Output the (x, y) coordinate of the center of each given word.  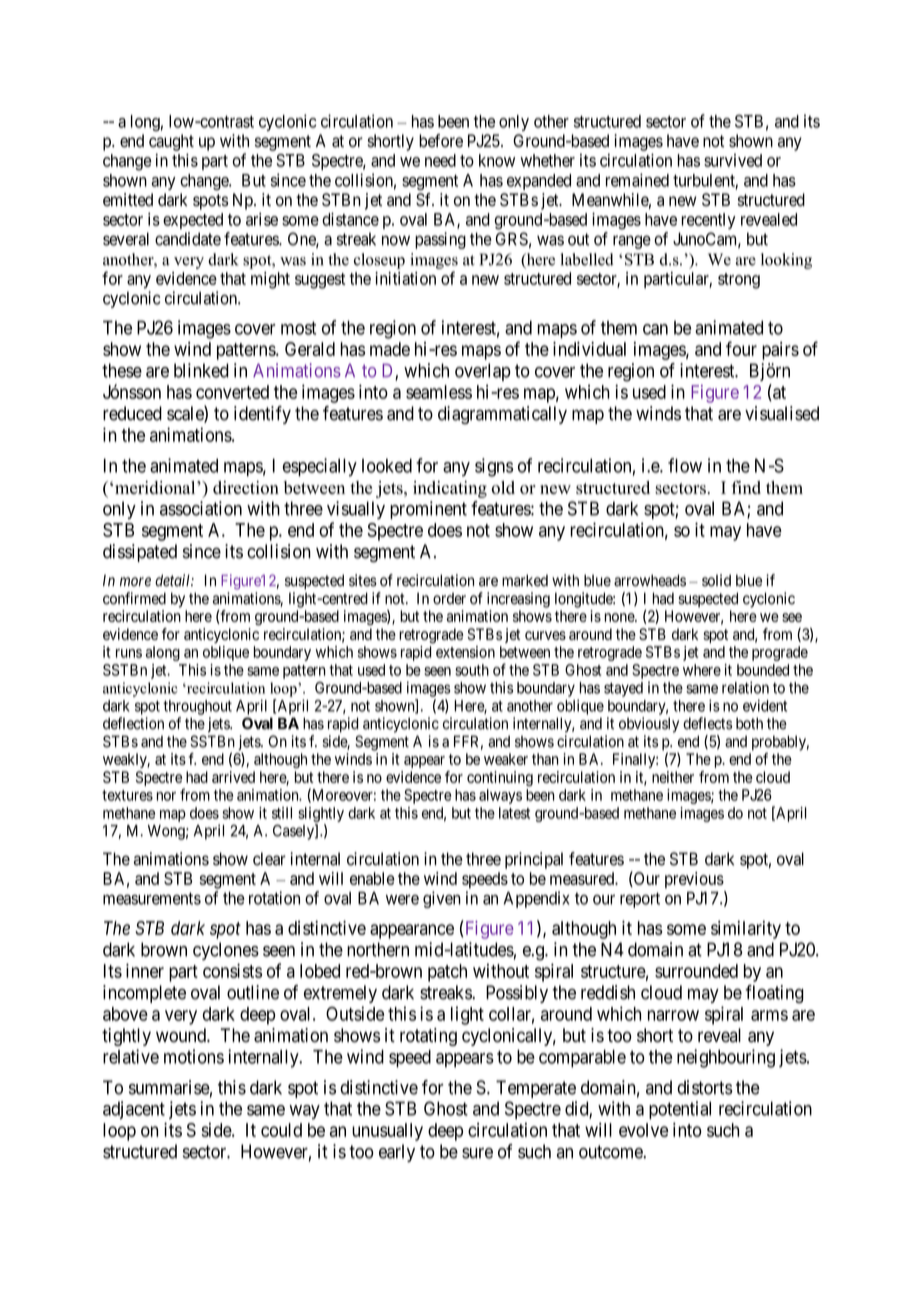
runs (129, 653)
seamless (439, 392)
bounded (763, 670)
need (440, 160)
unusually (387, 1132)
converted (232, 392)
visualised (782, 413)
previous (694, 880)
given (442, 899)
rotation (274, 898)
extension (465, 652)
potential (680, 1110)
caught (171, 142)
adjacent (134, 1110)
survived (733, 160)
